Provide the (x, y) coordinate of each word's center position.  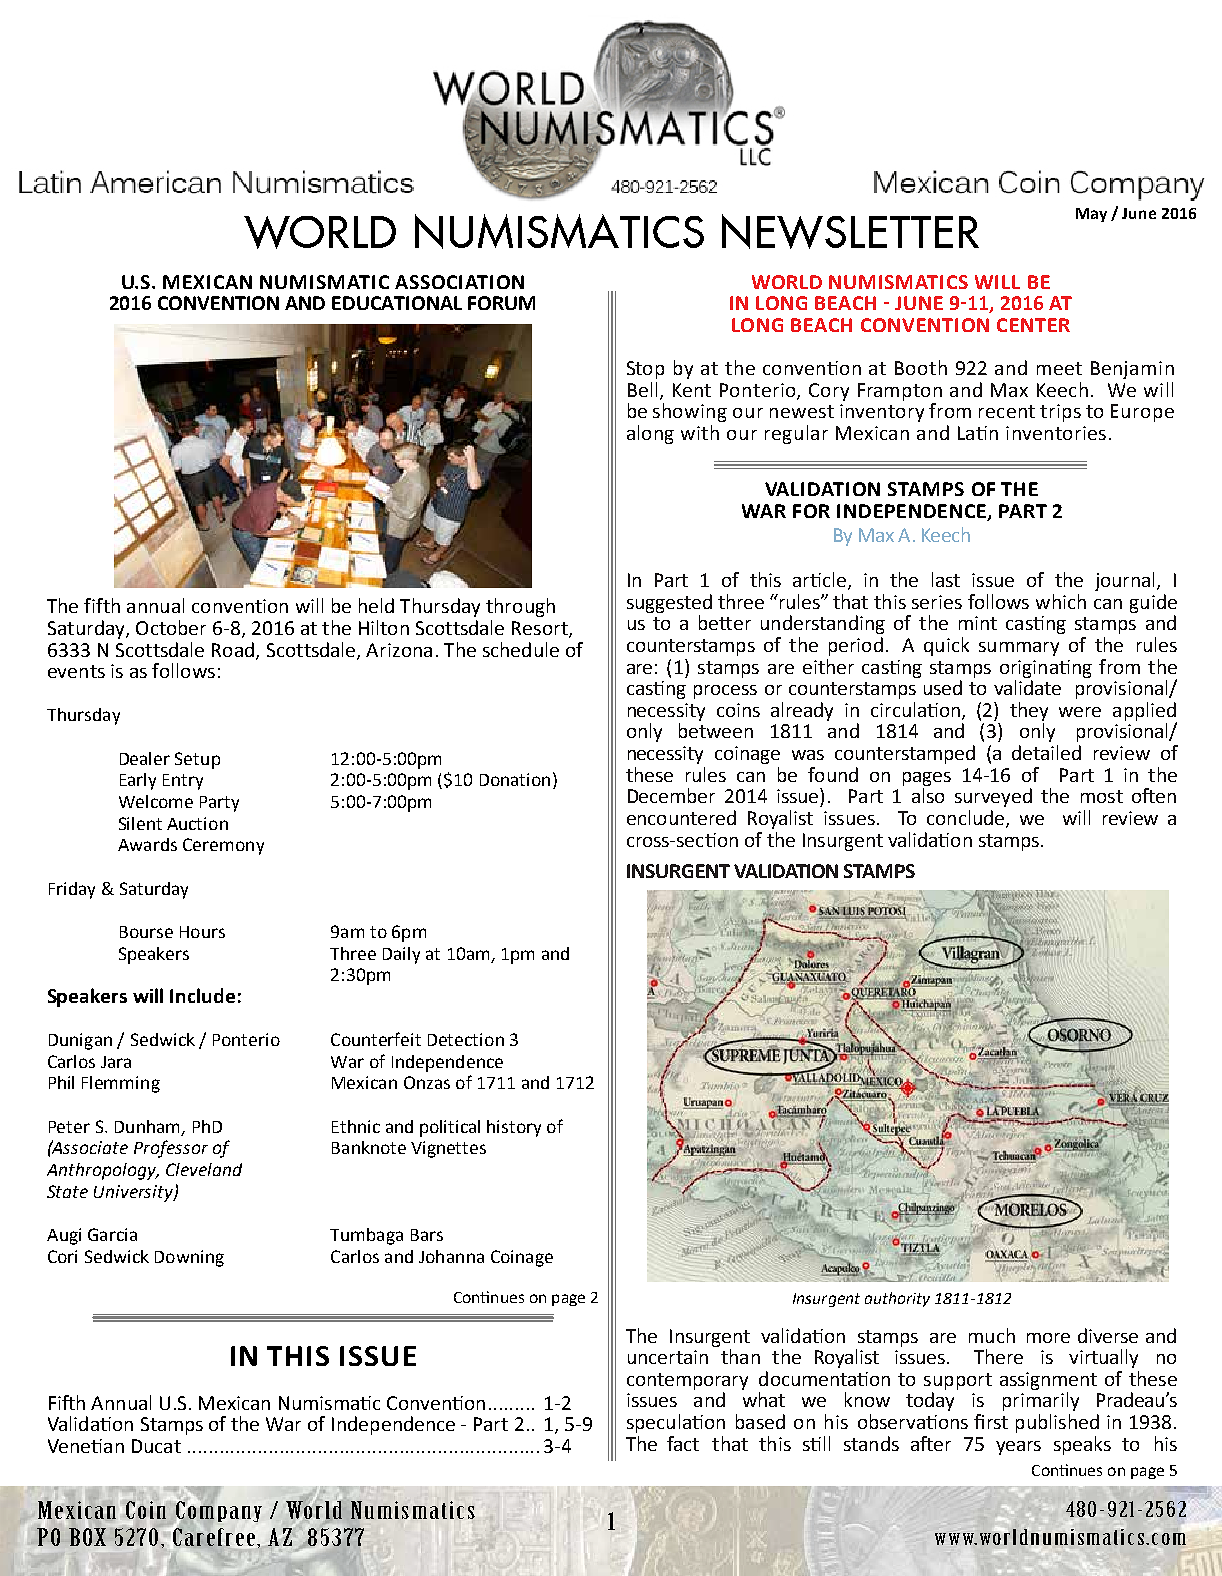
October (171, 627)
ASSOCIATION (459, 282)
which (1061, 601)
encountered (681, 817)
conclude (965, 817)
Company (219, 1511)
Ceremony (223, 846)
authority (897, 1299)
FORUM (501, 303)
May (1091, 215)
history (514, 1128)
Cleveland (204, 1169)
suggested (669, 603)
